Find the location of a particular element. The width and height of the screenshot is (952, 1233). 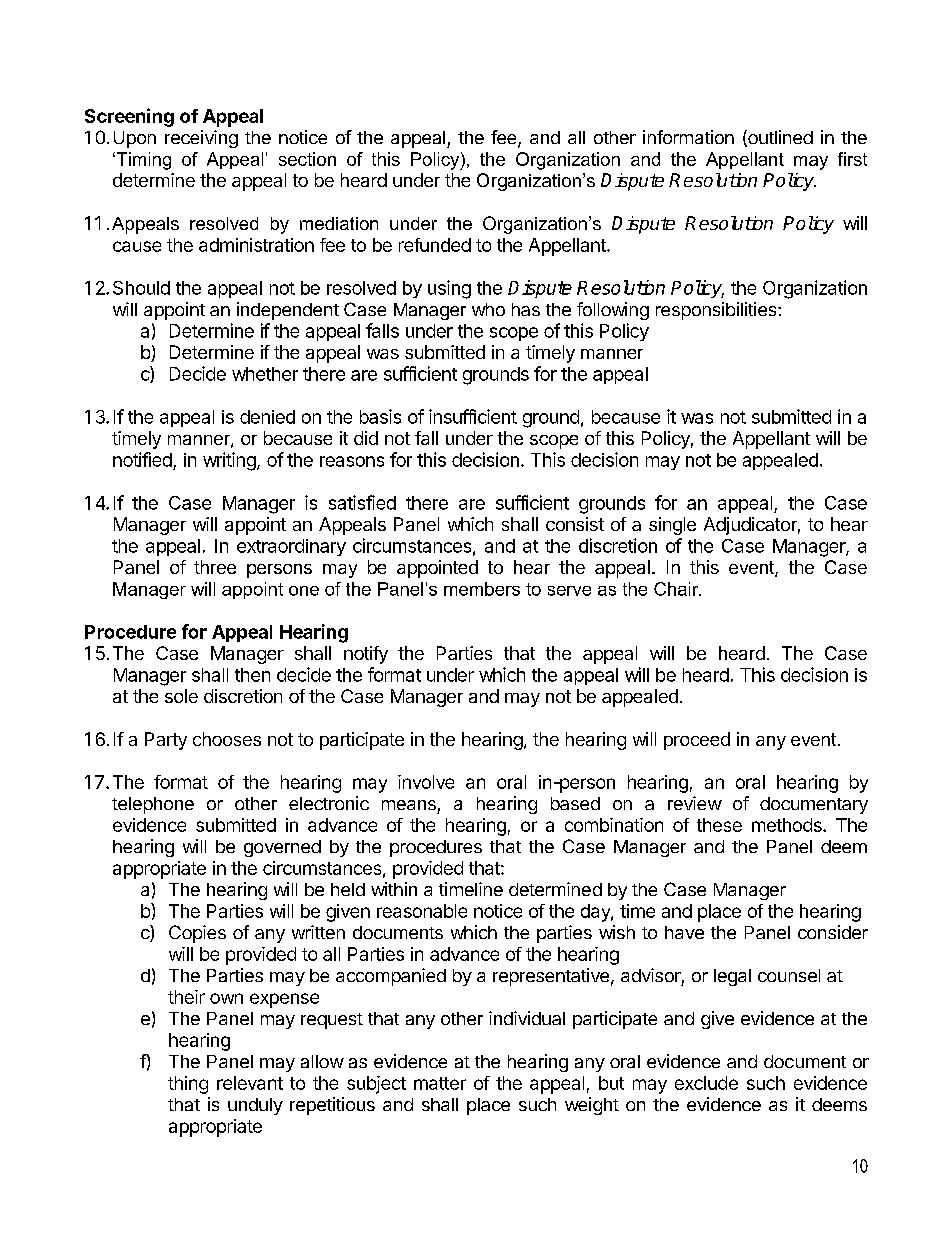

who is located at coordinates (488, 309).
